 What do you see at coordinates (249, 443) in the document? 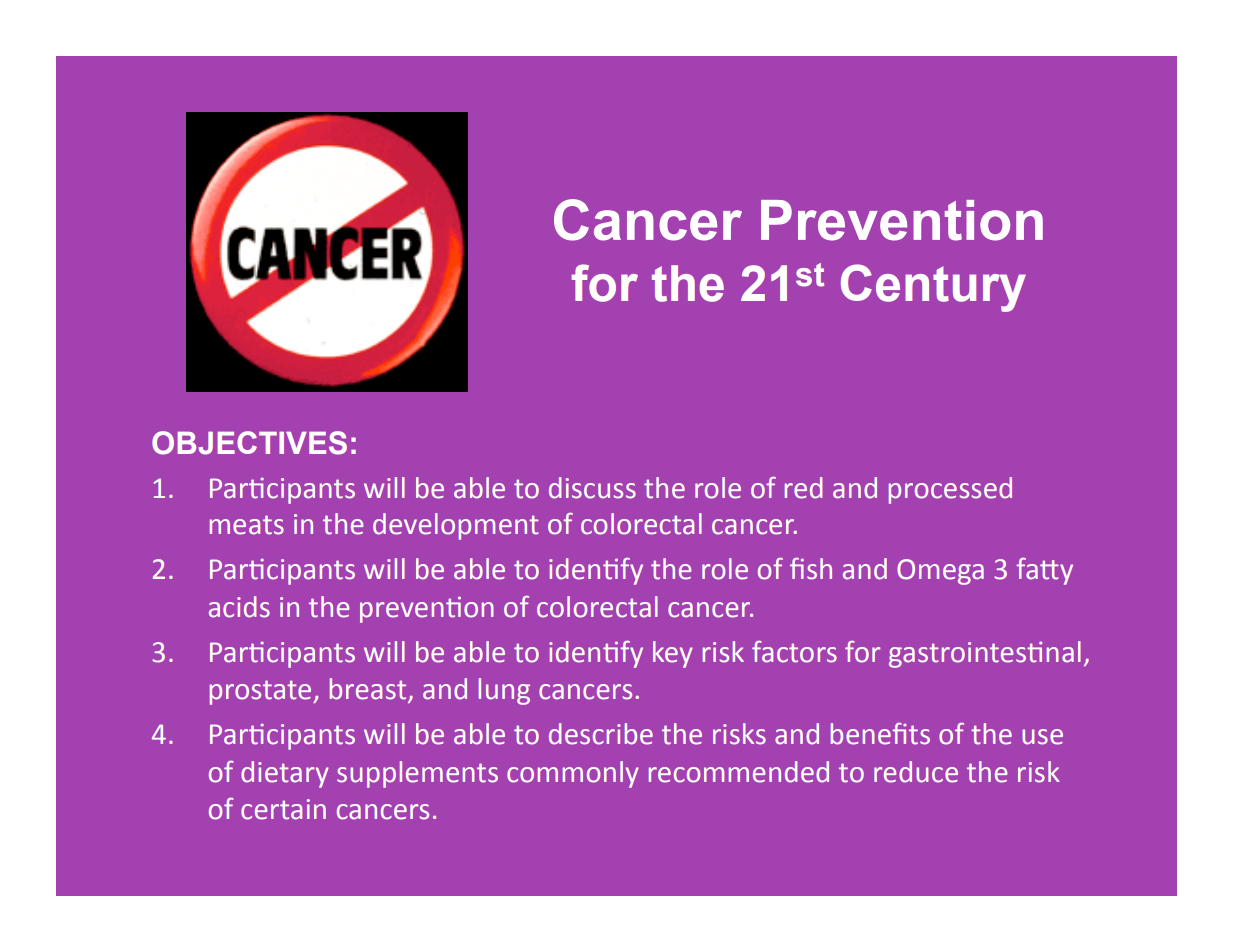
I see `OBJECTIVES` at bounding box center [249, 443].
